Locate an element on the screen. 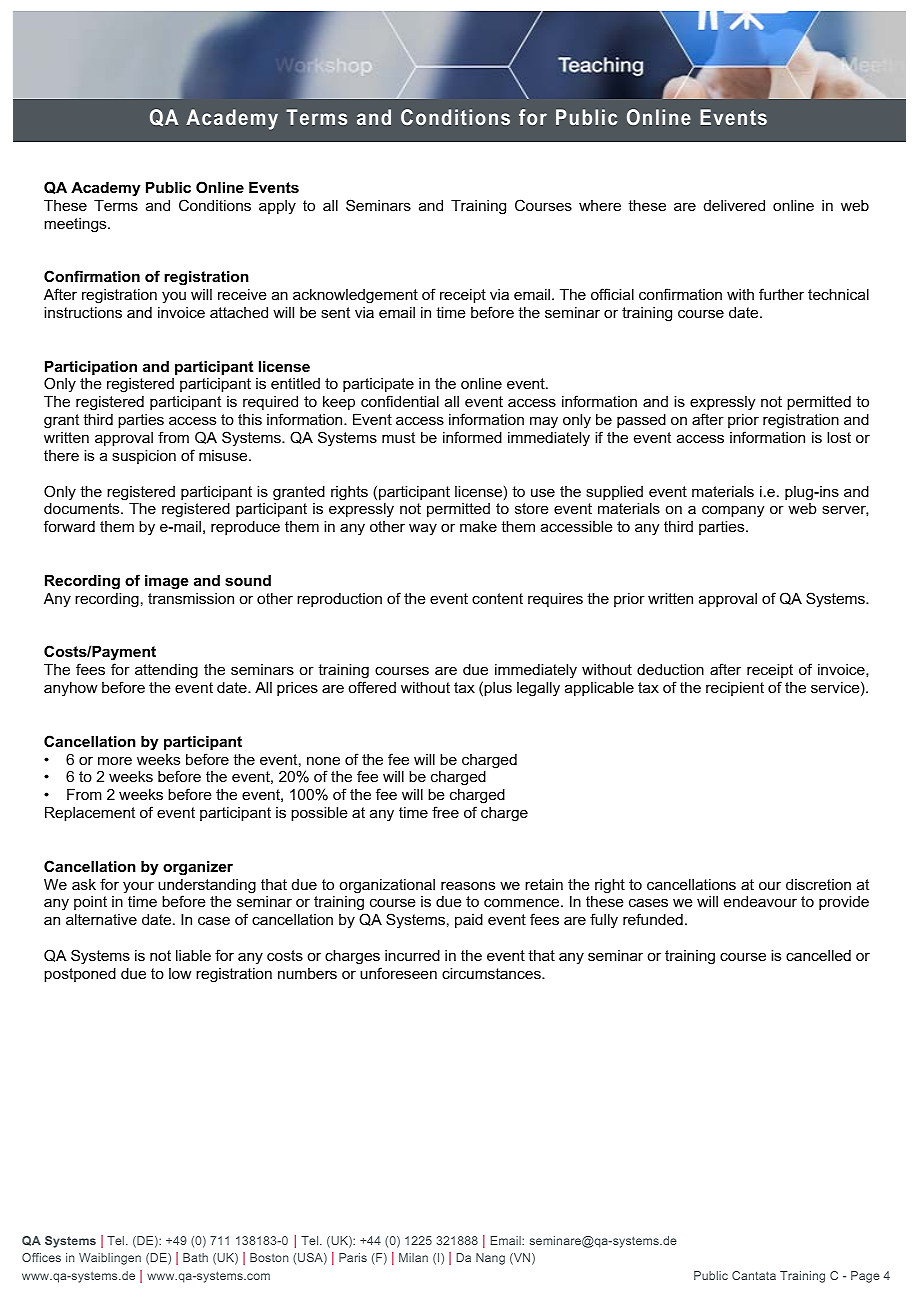  more is located at coordinates (115, 760).
